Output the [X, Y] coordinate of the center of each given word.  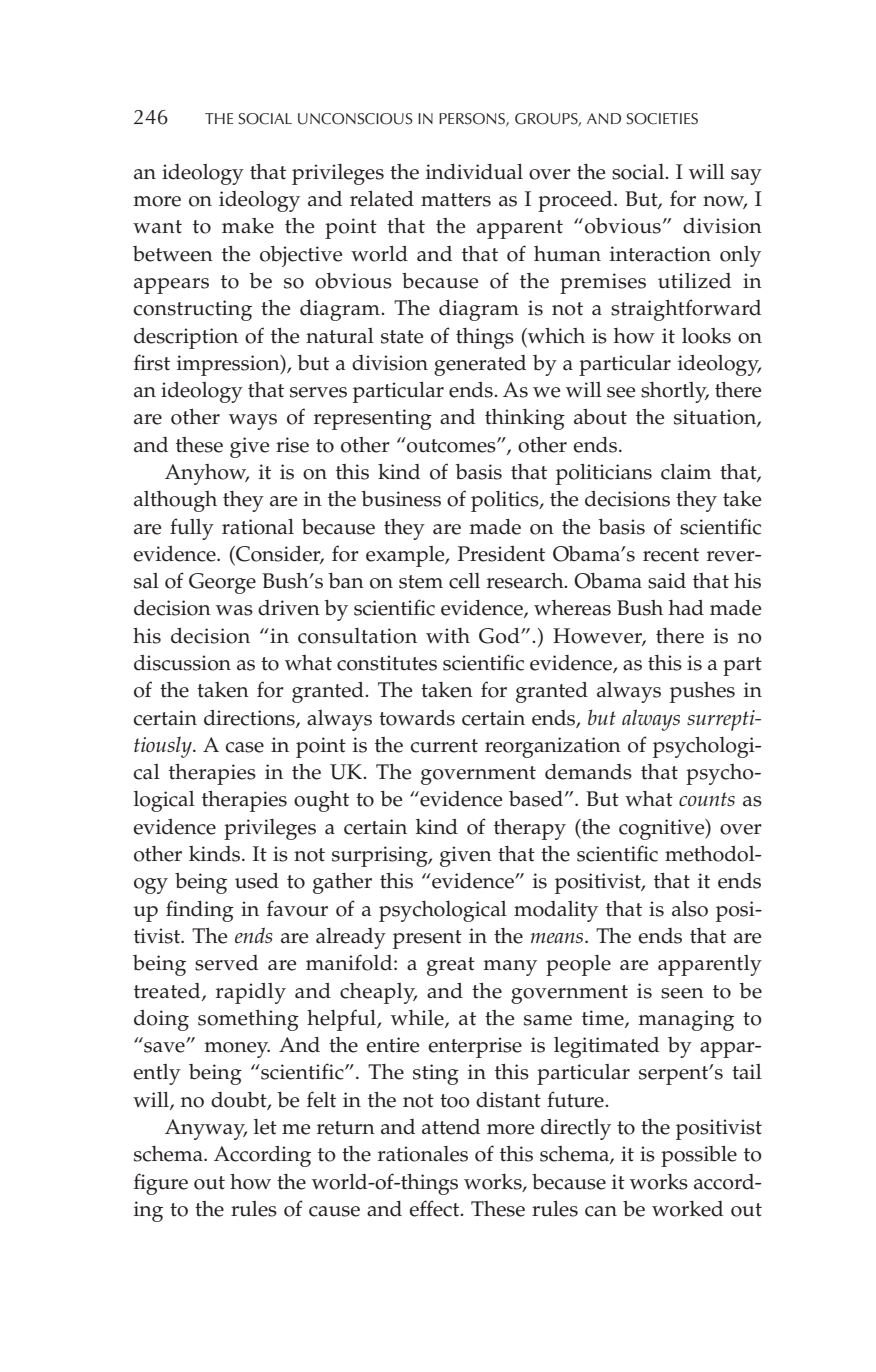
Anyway [206, 1129]
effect [435, 1208]
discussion [182, 663]
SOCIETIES [662, 119]
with [448, 636]
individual [474, 172]
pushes [702, 692]
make [248, 226]
